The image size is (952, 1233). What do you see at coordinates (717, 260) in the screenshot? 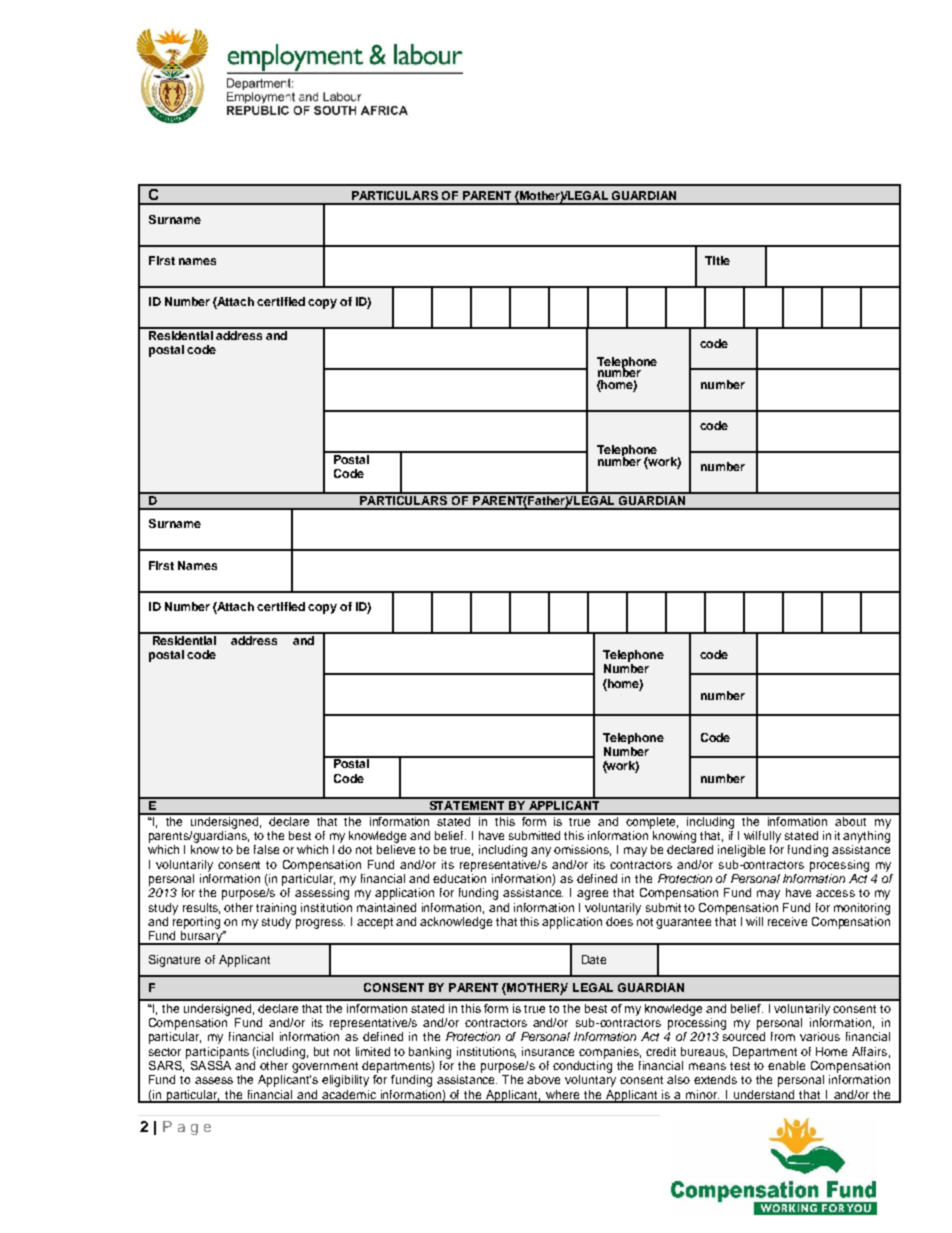
I see `Title` at bounding box center [717, 260].
